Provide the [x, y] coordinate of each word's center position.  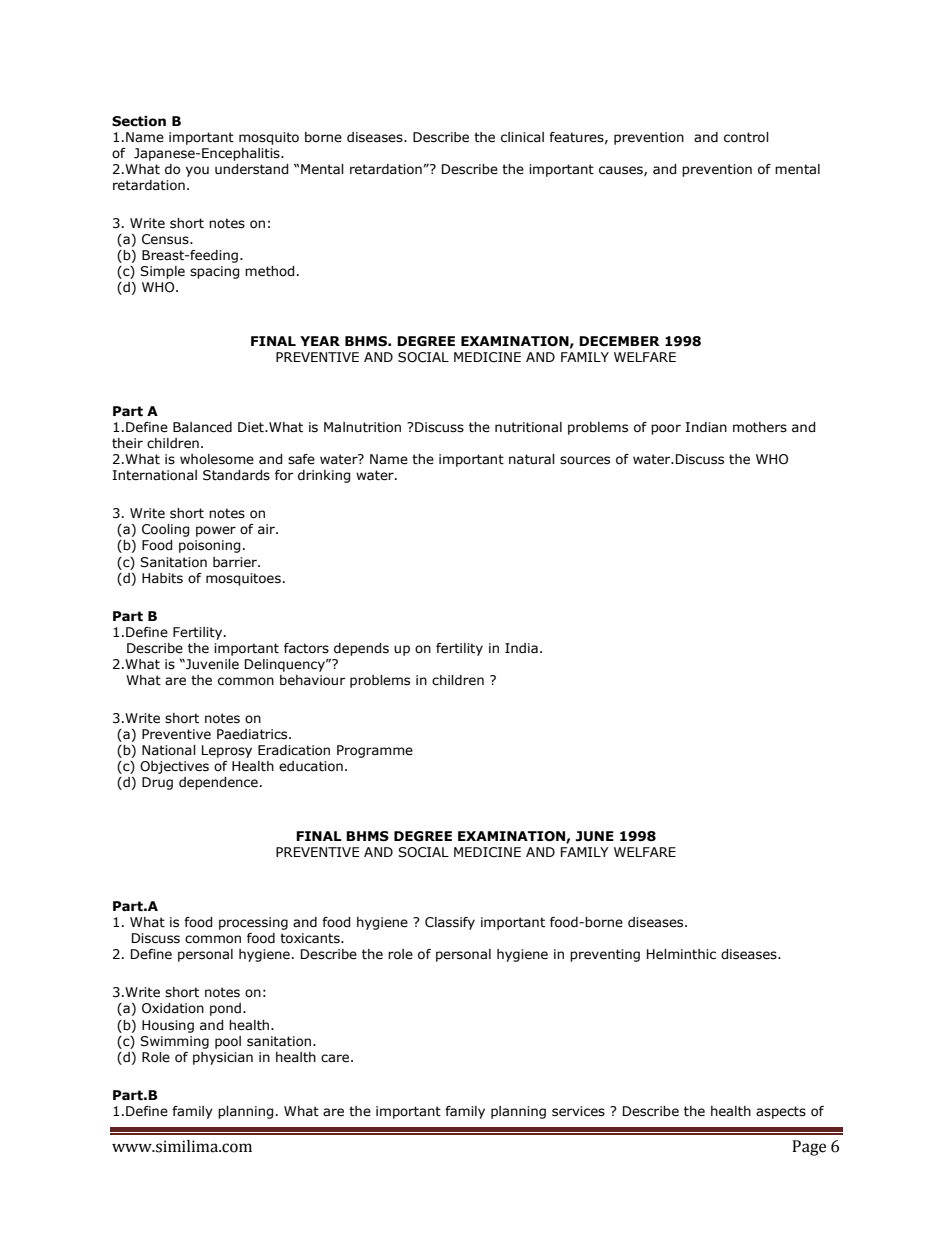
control [746, 137]
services [578, 1111]
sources [585, 460]
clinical [522, 137]
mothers [760, 427]
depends [361, 649]
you [197, 171]
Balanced [202, 427]
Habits [162, 578]
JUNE [594, 836]
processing [253, 923]
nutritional [528, 427]
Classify [450, 923]
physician [223, 1058]
